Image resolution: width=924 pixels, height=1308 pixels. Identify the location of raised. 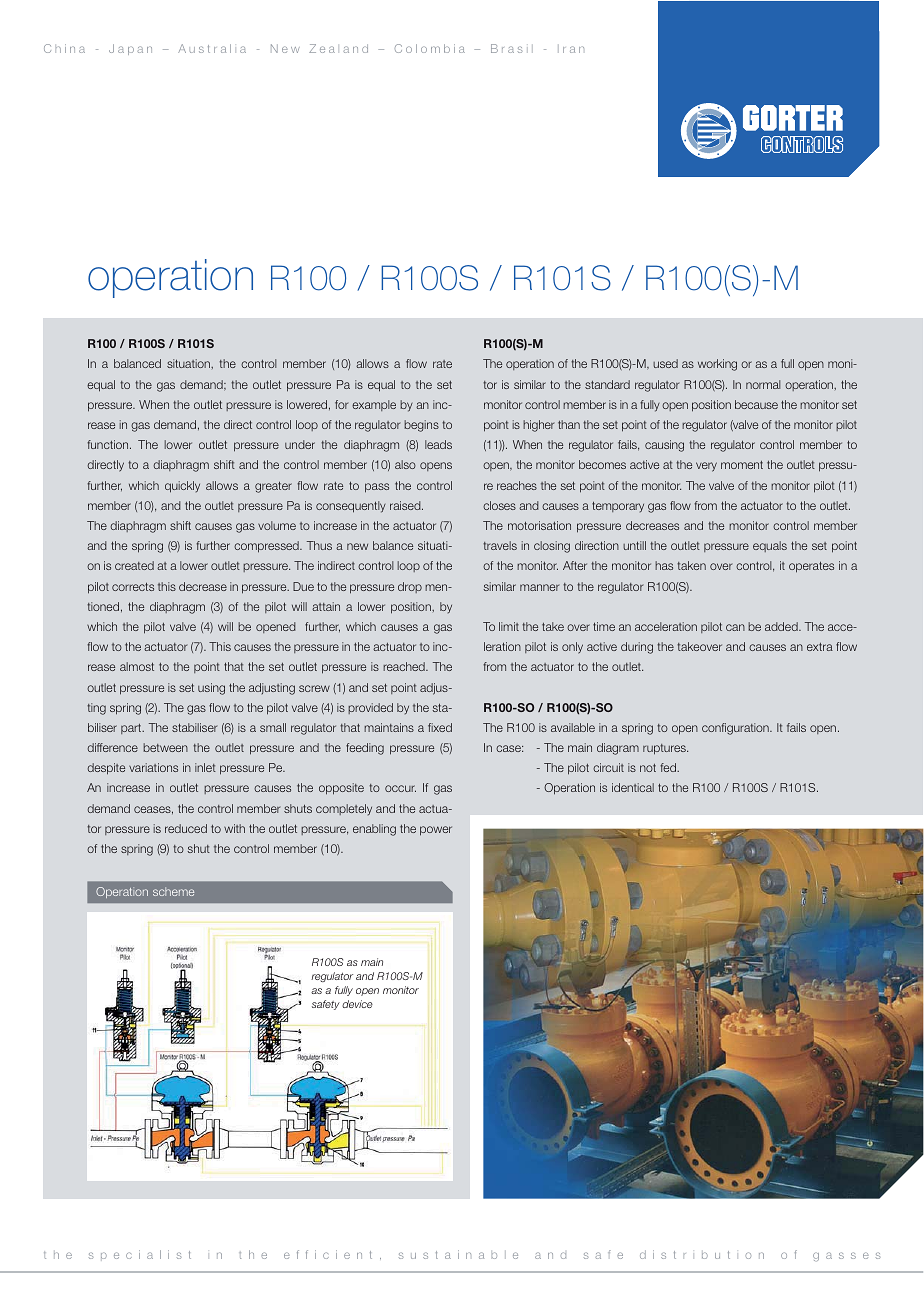
(406, 505).
